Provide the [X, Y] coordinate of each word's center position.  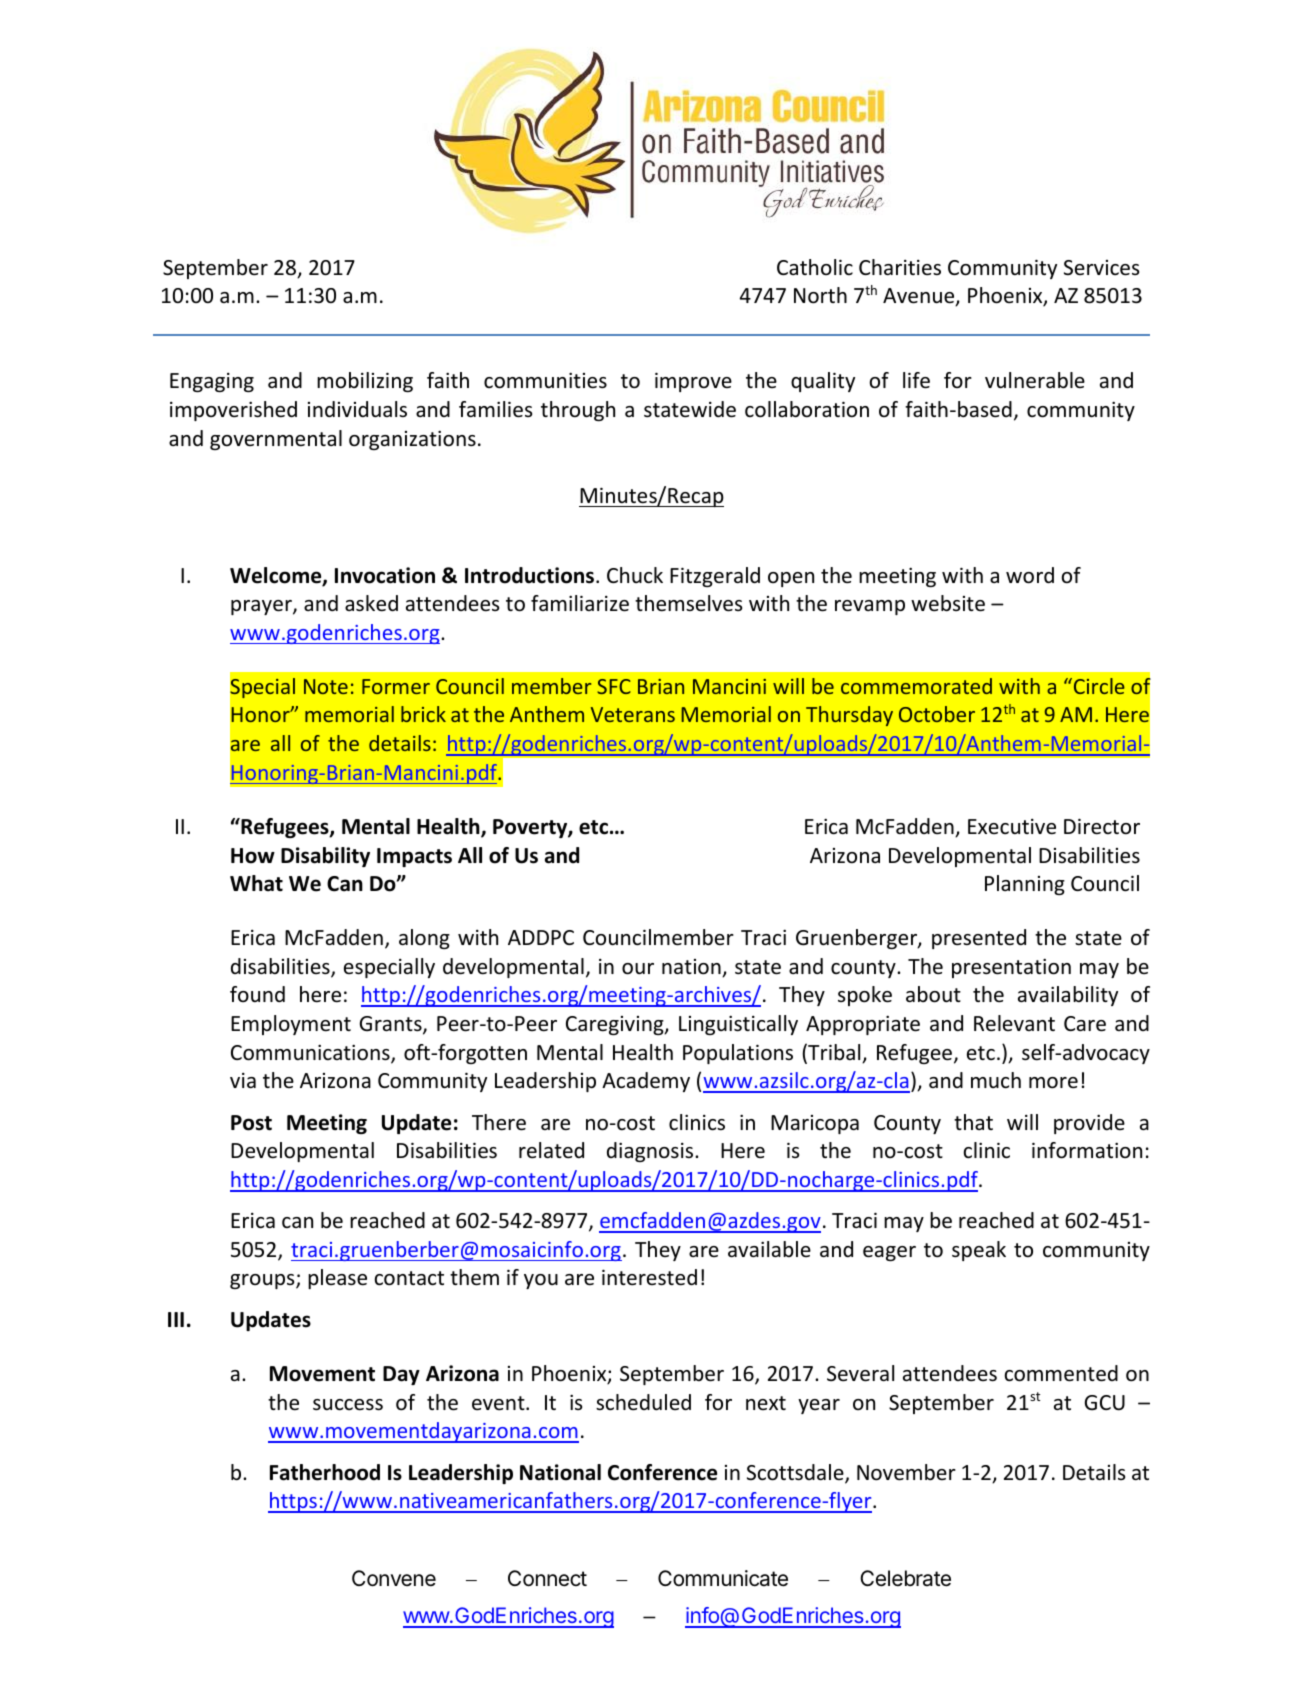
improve [693, 382]
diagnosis [651, 1152]
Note [326, 686]
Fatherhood [325, 1472]
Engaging [212, 382]
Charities [900, 267]
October [937, 714]
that [973, 1122]
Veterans [633, 714]
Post [251, 1123]
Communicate [723, 1578]
